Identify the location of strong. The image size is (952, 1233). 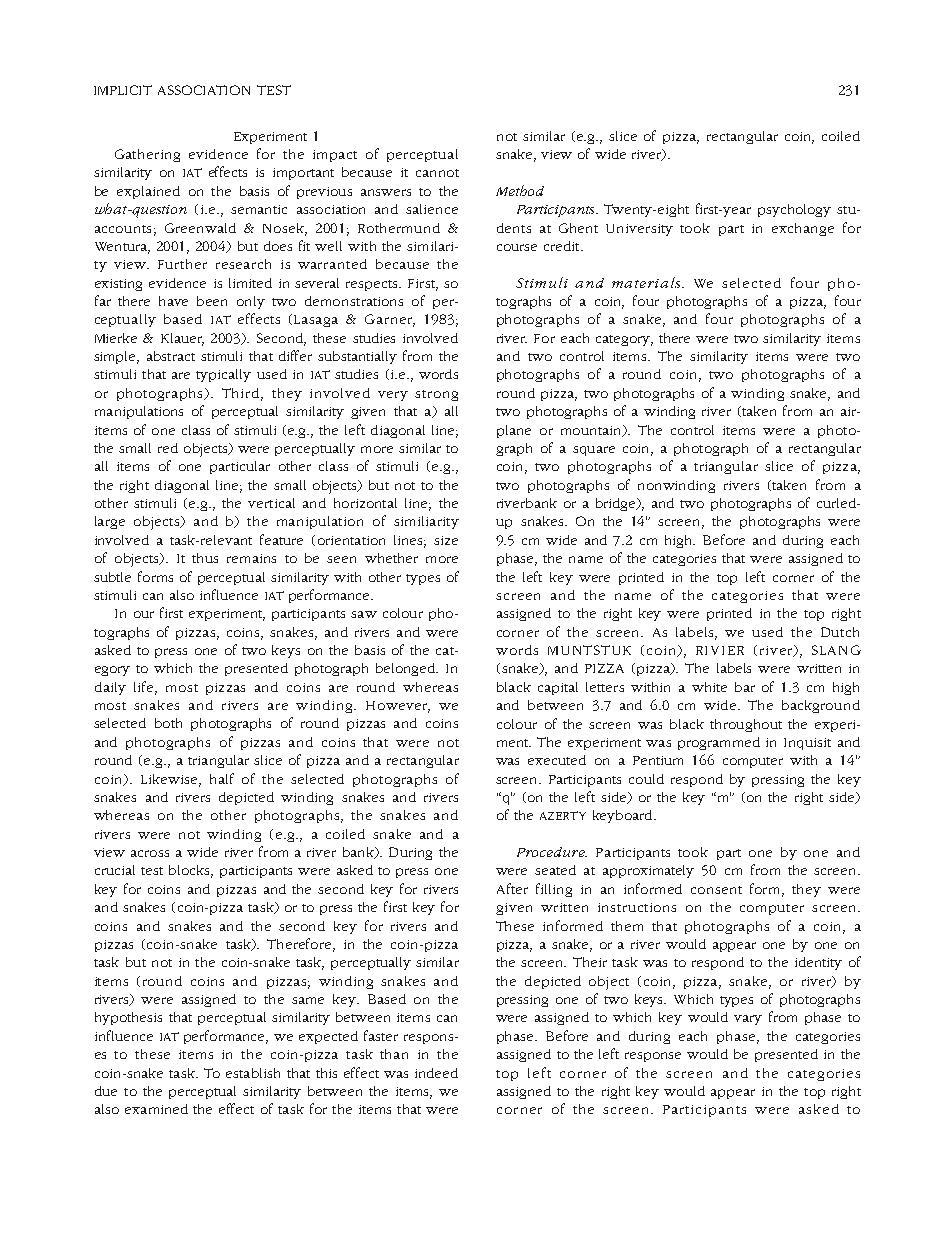
(436, 395).
